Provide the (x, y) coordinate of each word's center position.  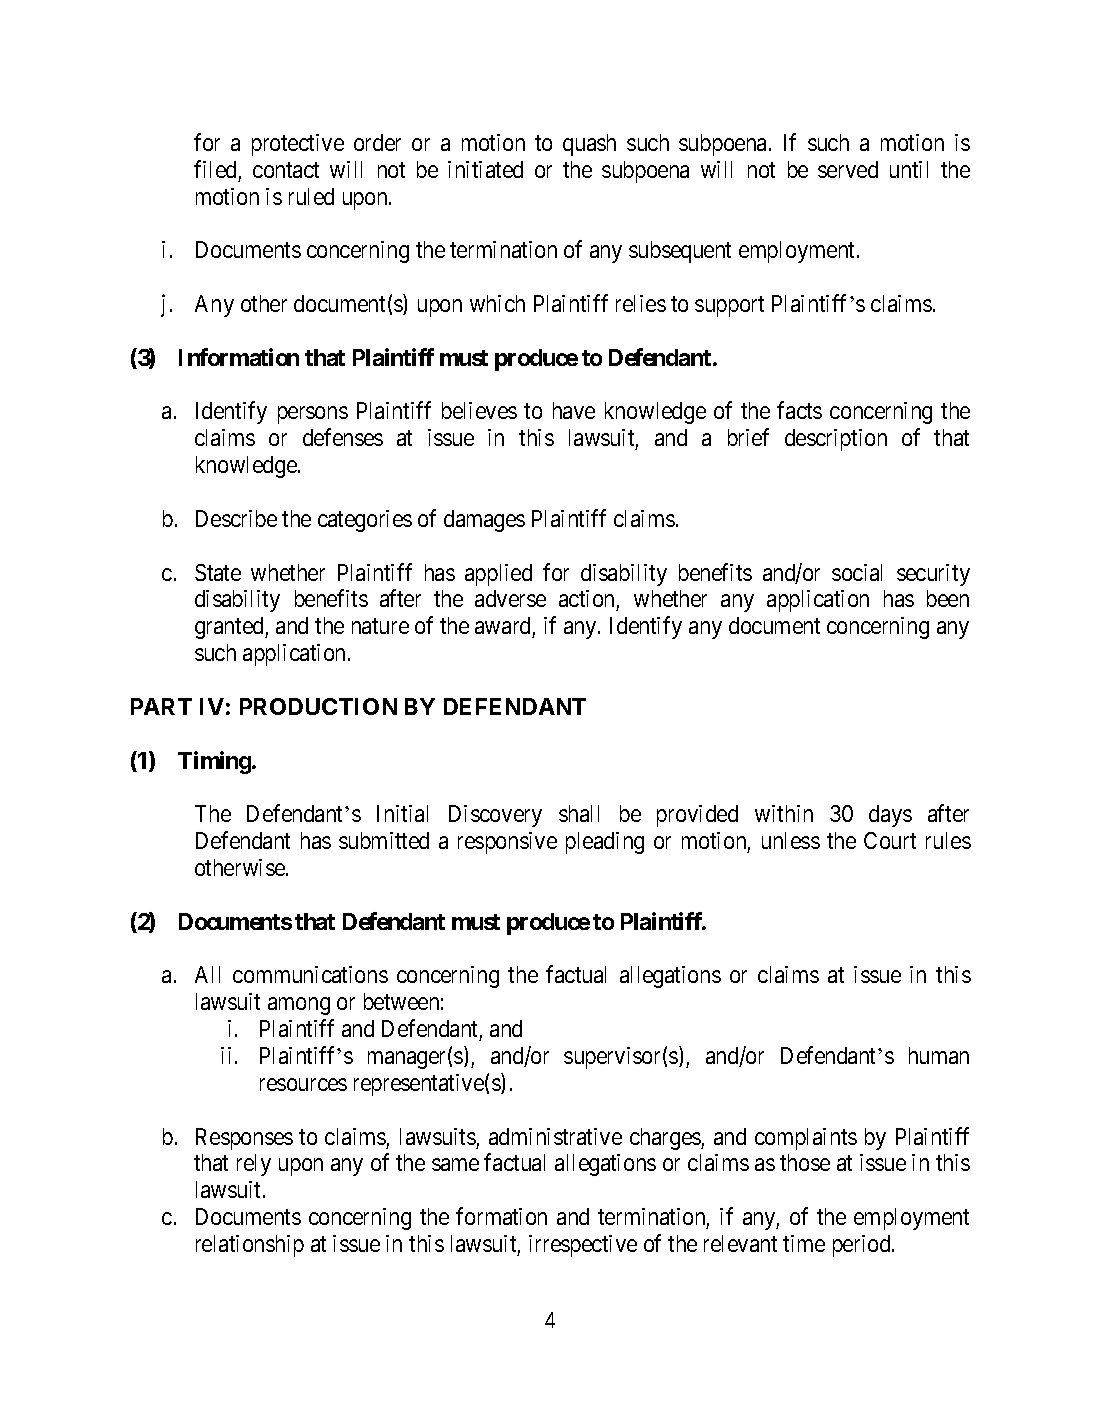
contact (286, 170)
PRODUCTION (318, 706)
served (848, 169)
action (588, 600)
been (948, 598)
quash (589, 145)
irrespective (583, 1246)
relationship (250, 1246)
